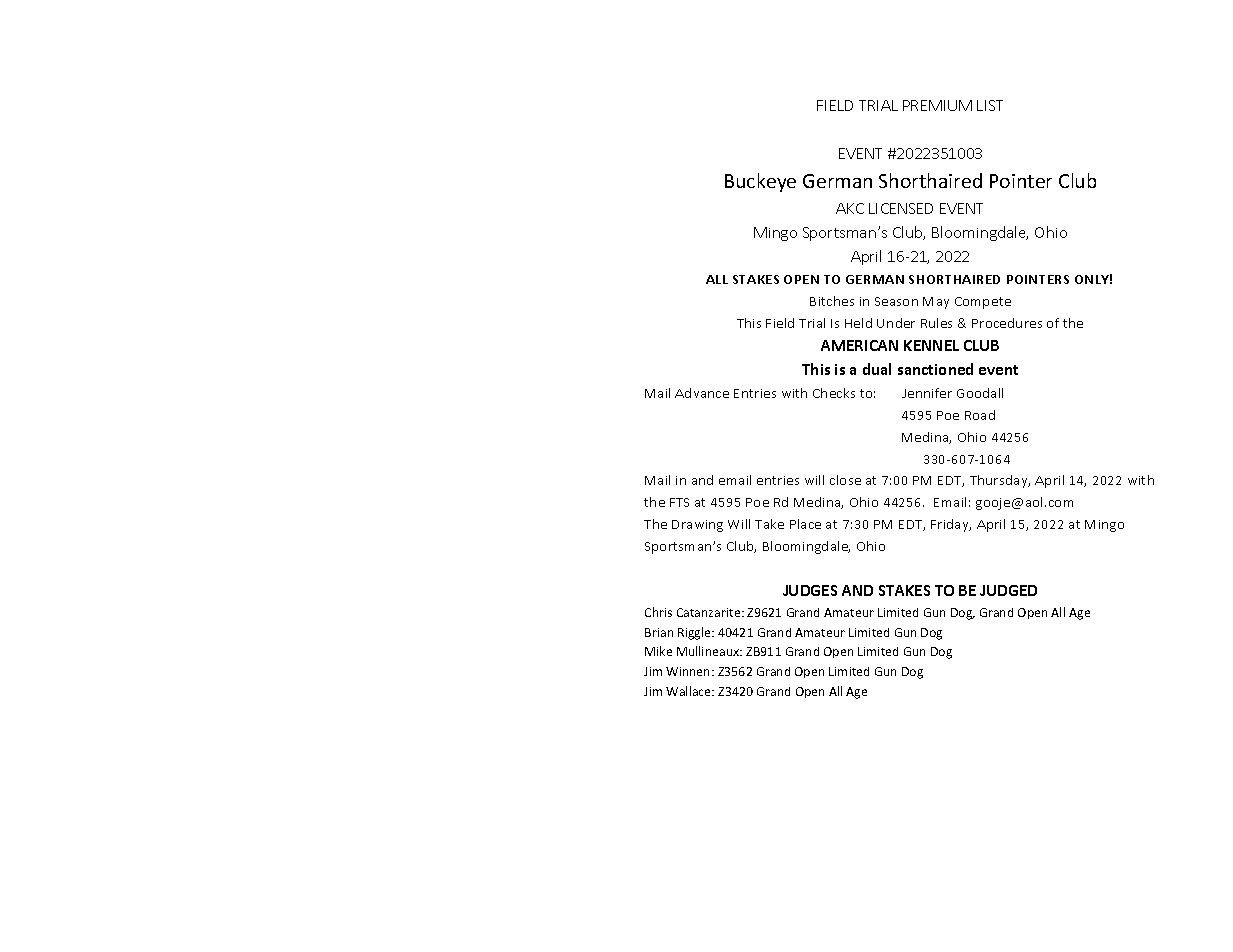 The height and width of the image is (952, 1233). What do you see at coordinates (702, 393) in the image?
I see `Advance` at bounding box center [702, 393].
